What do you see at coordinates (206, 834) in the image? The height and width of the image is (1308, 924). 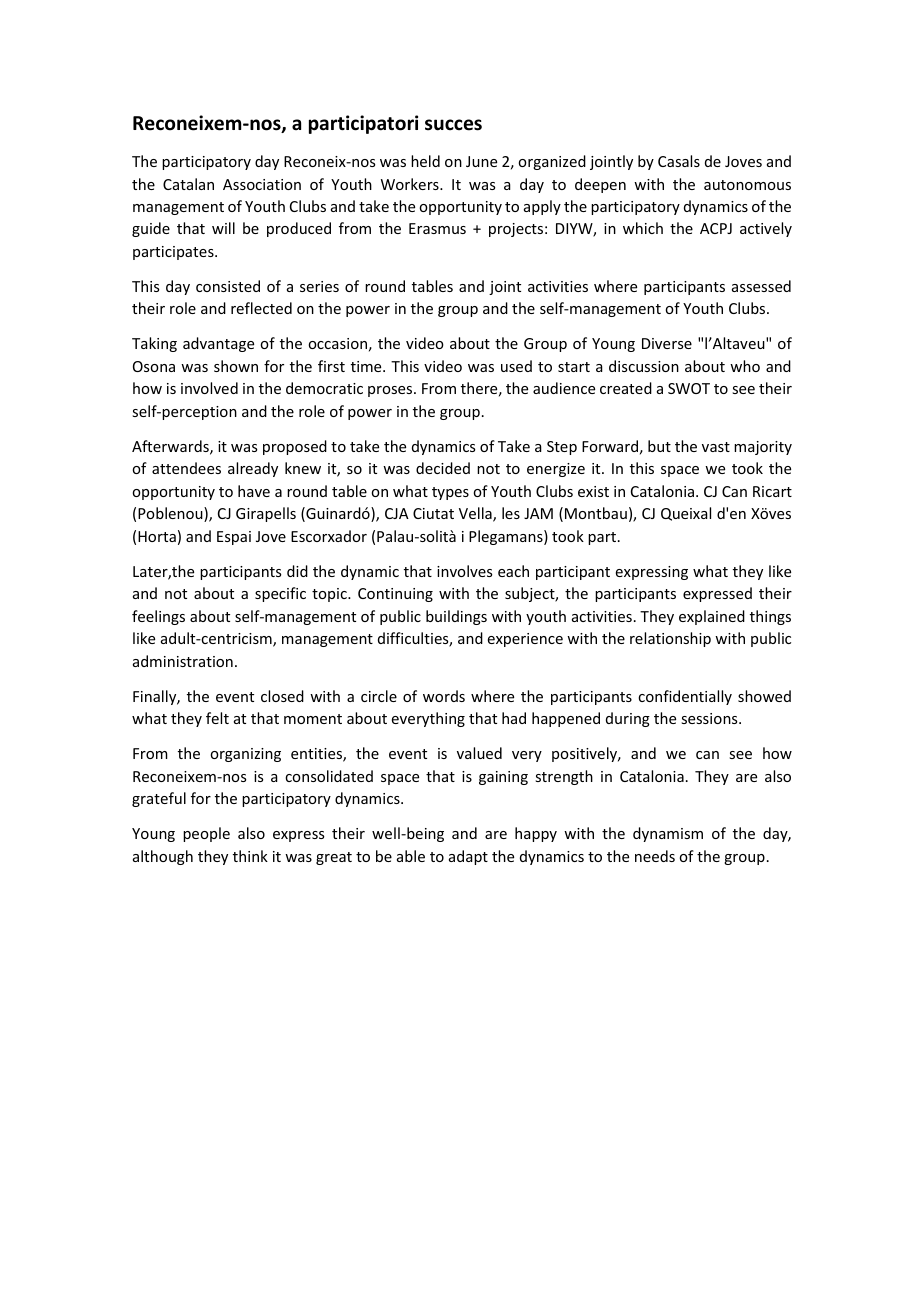 I see `people` at bounding box center [206, 834].
